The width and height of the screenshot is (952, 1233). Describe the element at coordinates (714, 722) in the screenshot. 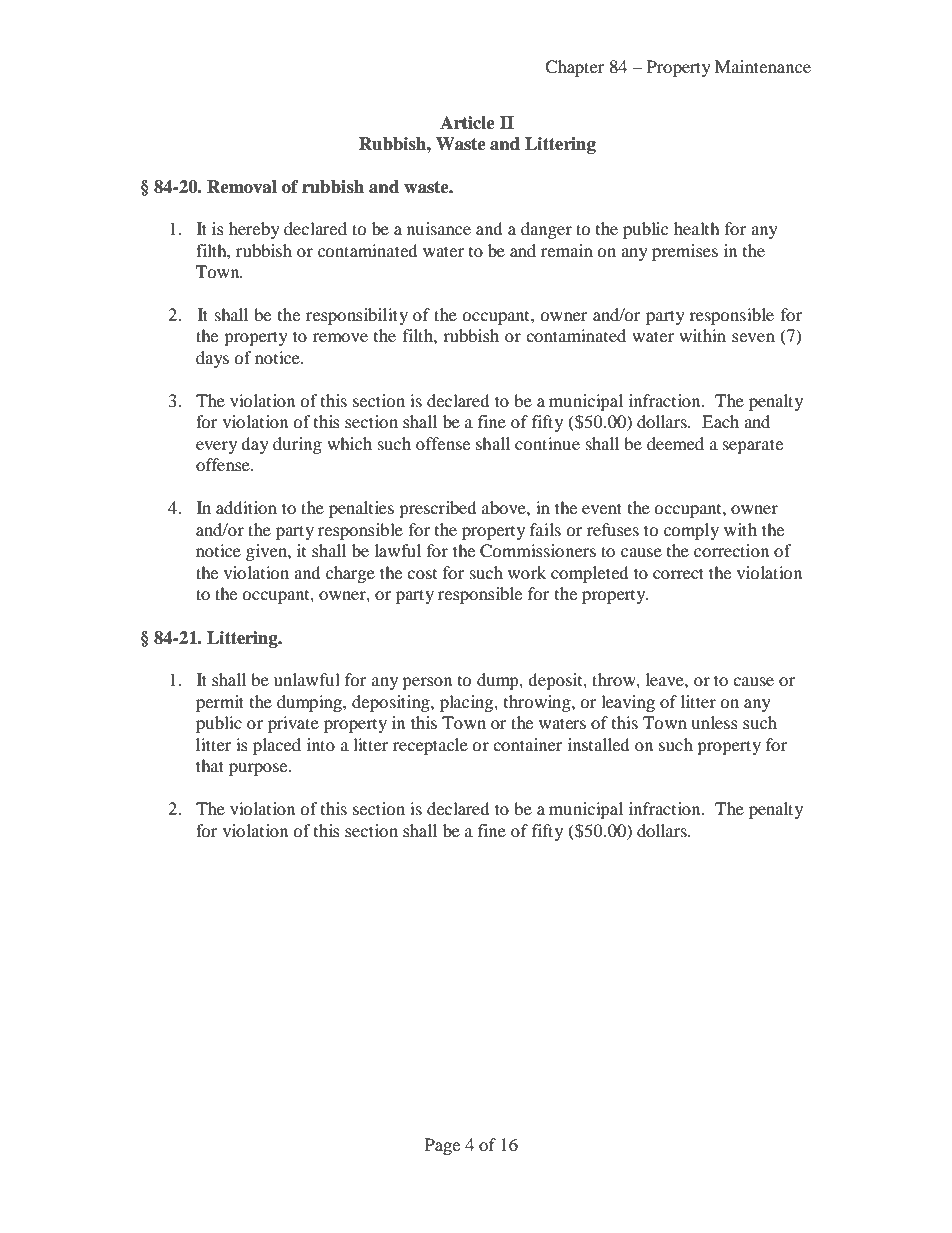

I see `unless` at that location.
